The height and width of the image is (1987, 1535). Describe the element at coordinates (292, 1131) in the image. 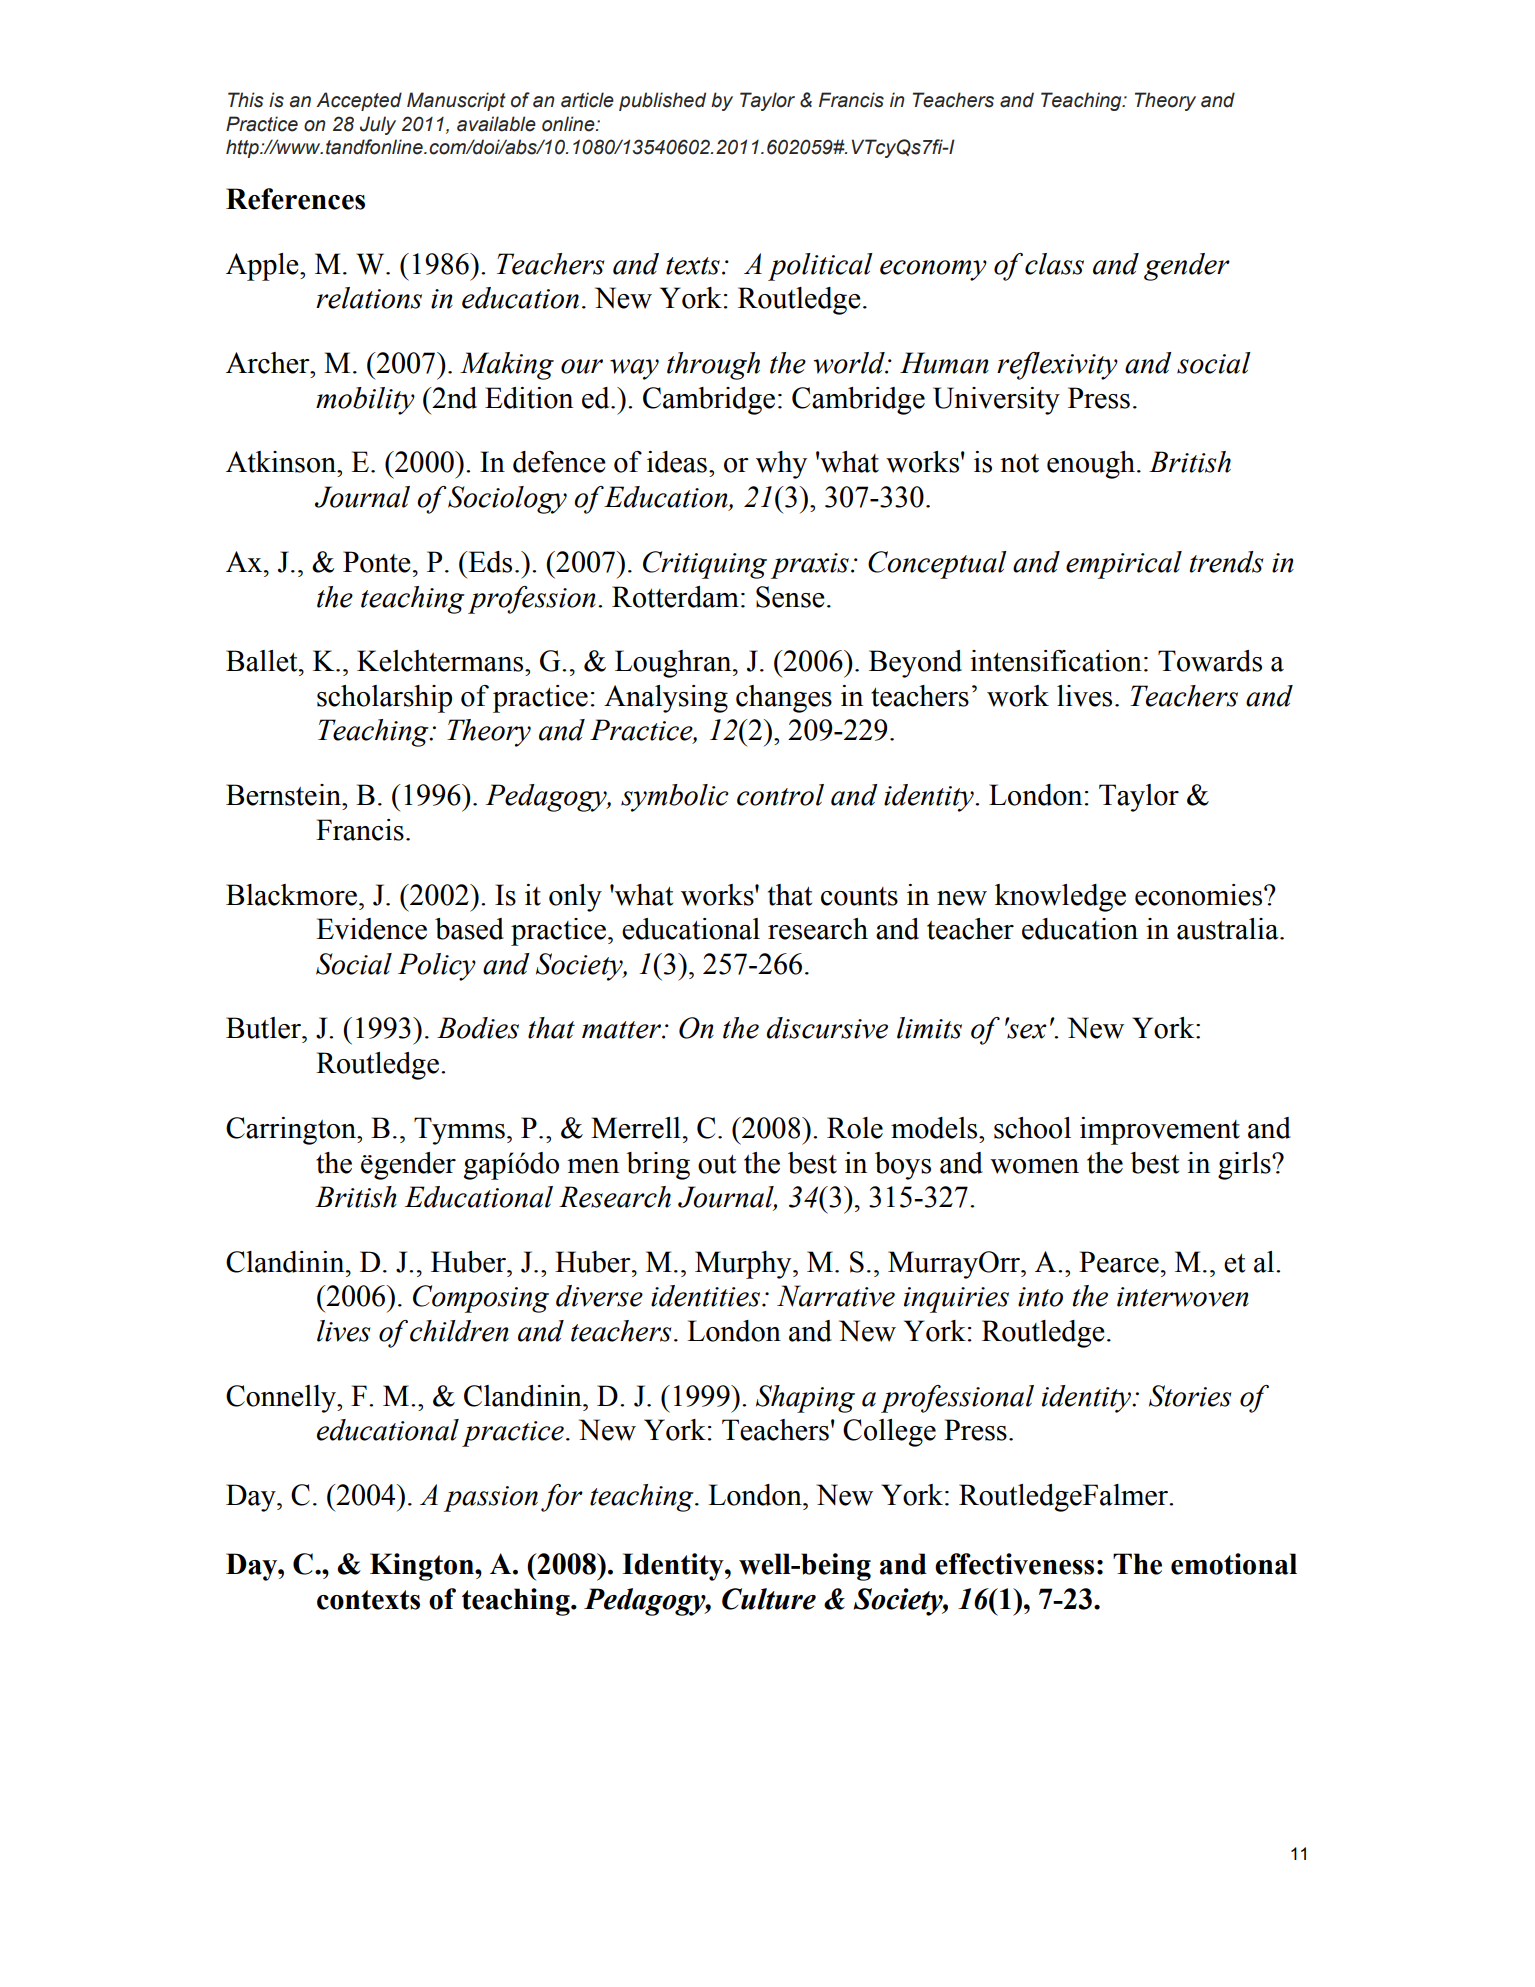

I see `Carrington` at that location.
